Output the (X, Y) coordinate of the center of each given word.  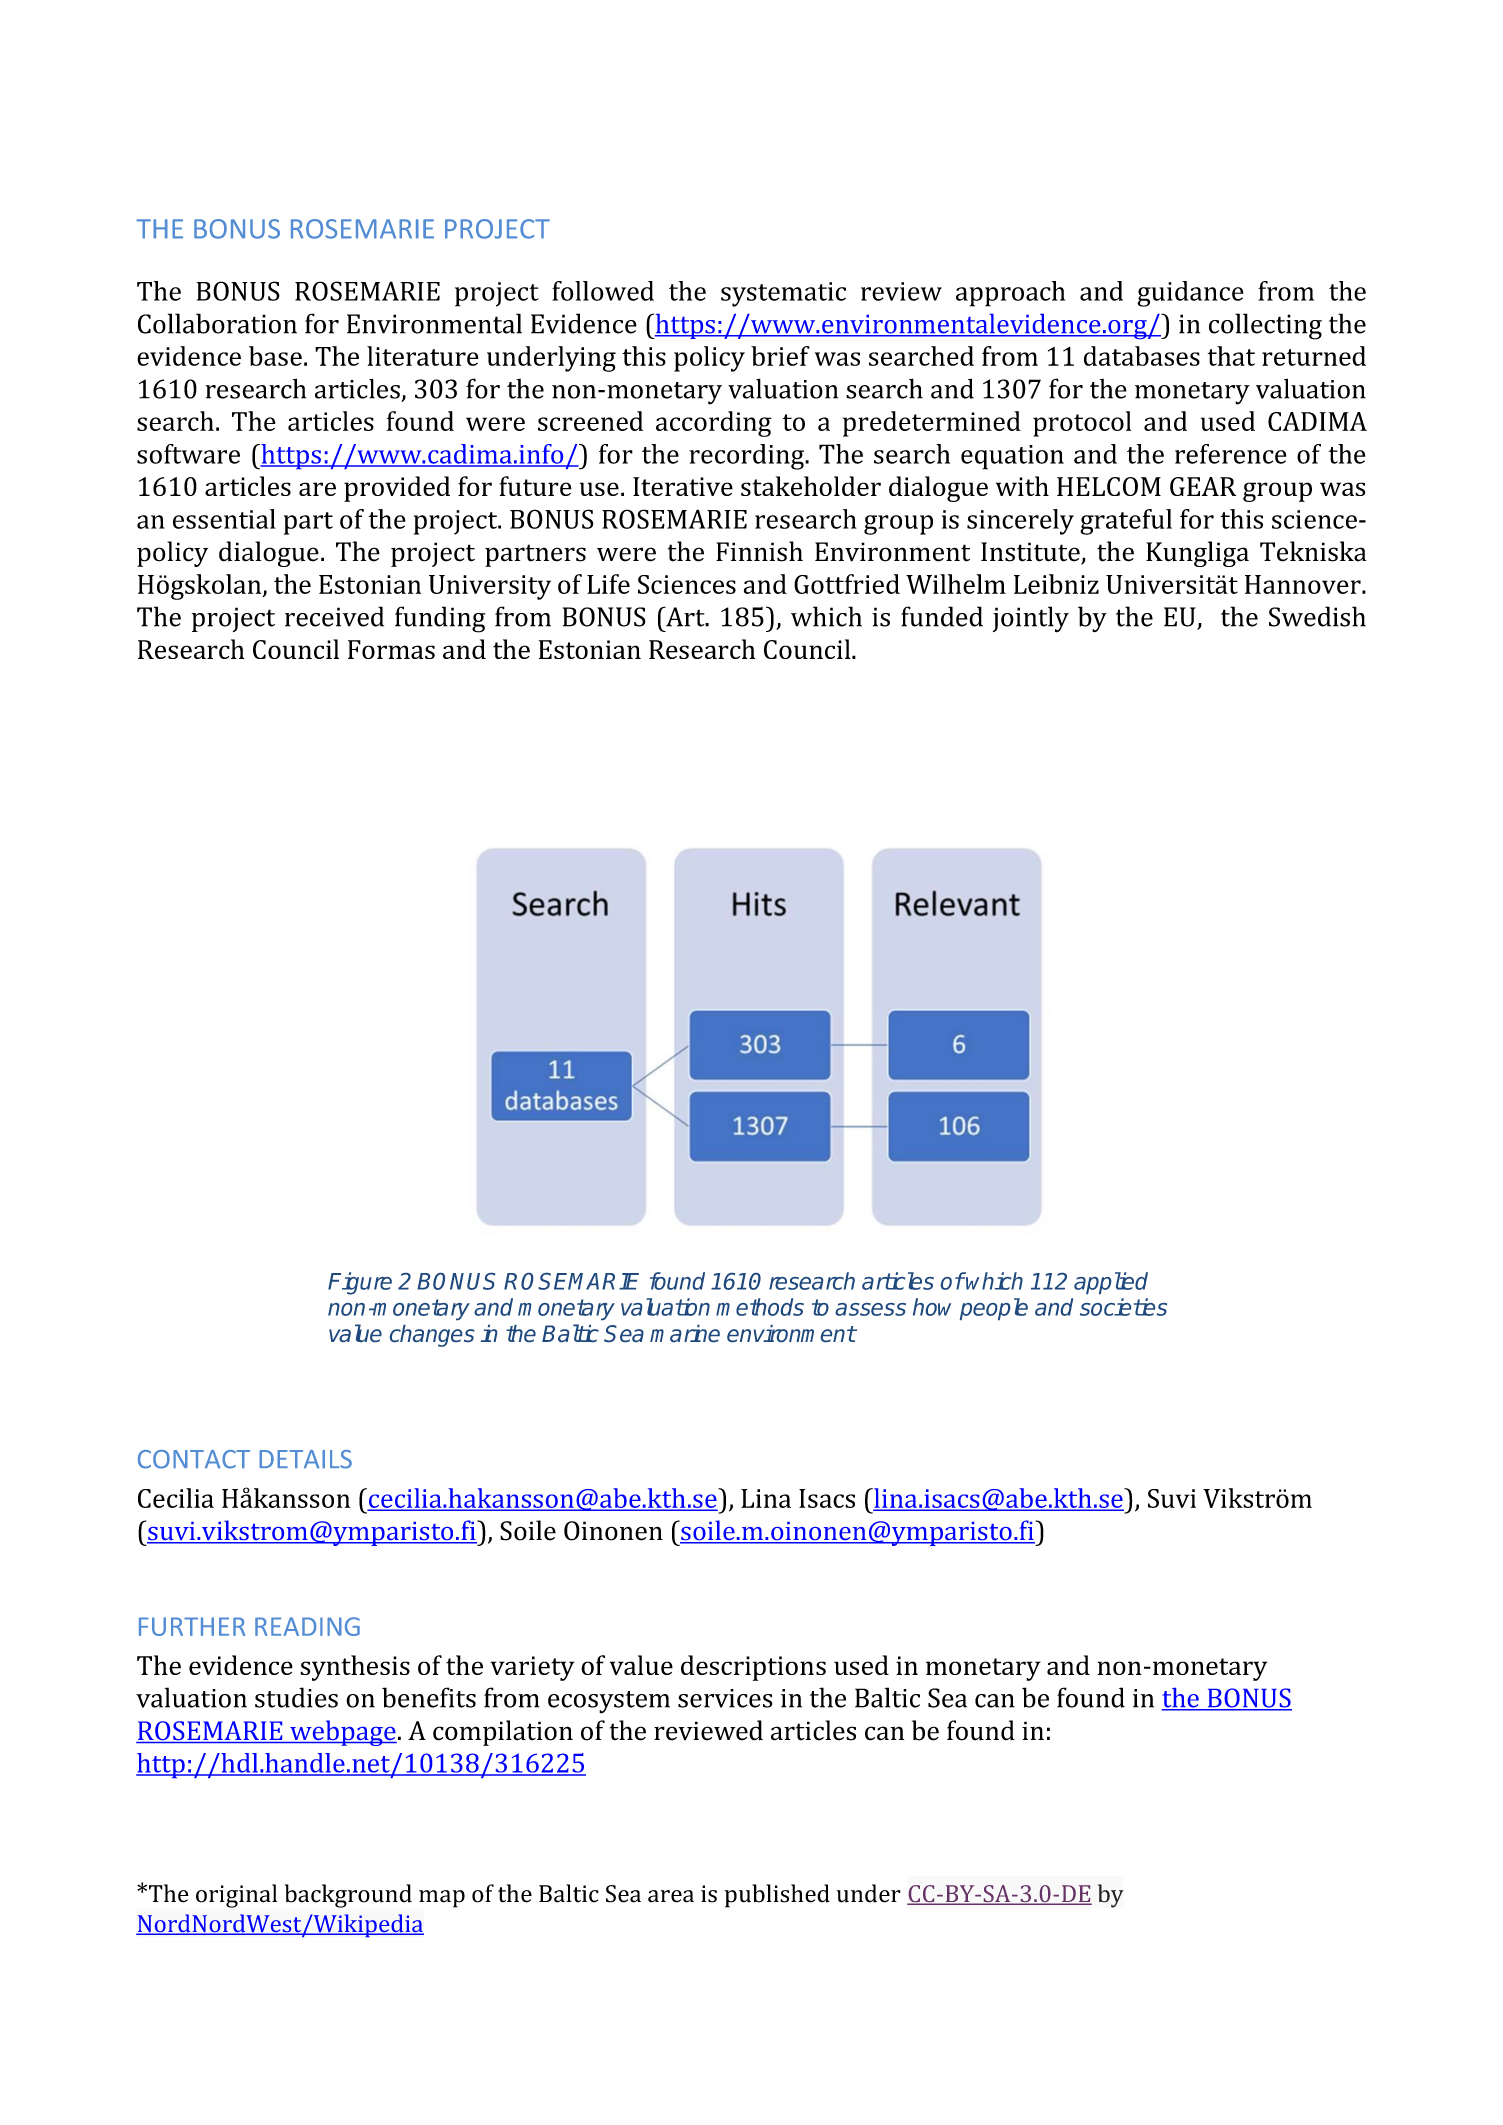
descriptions (753, 1668)
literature (423, 356)
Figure (360, 1283)
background (348, 1896)
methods (760, 1307)
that (1231, 356)
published (777, 1896)
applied (1111, 1283)
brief (780, 356)
